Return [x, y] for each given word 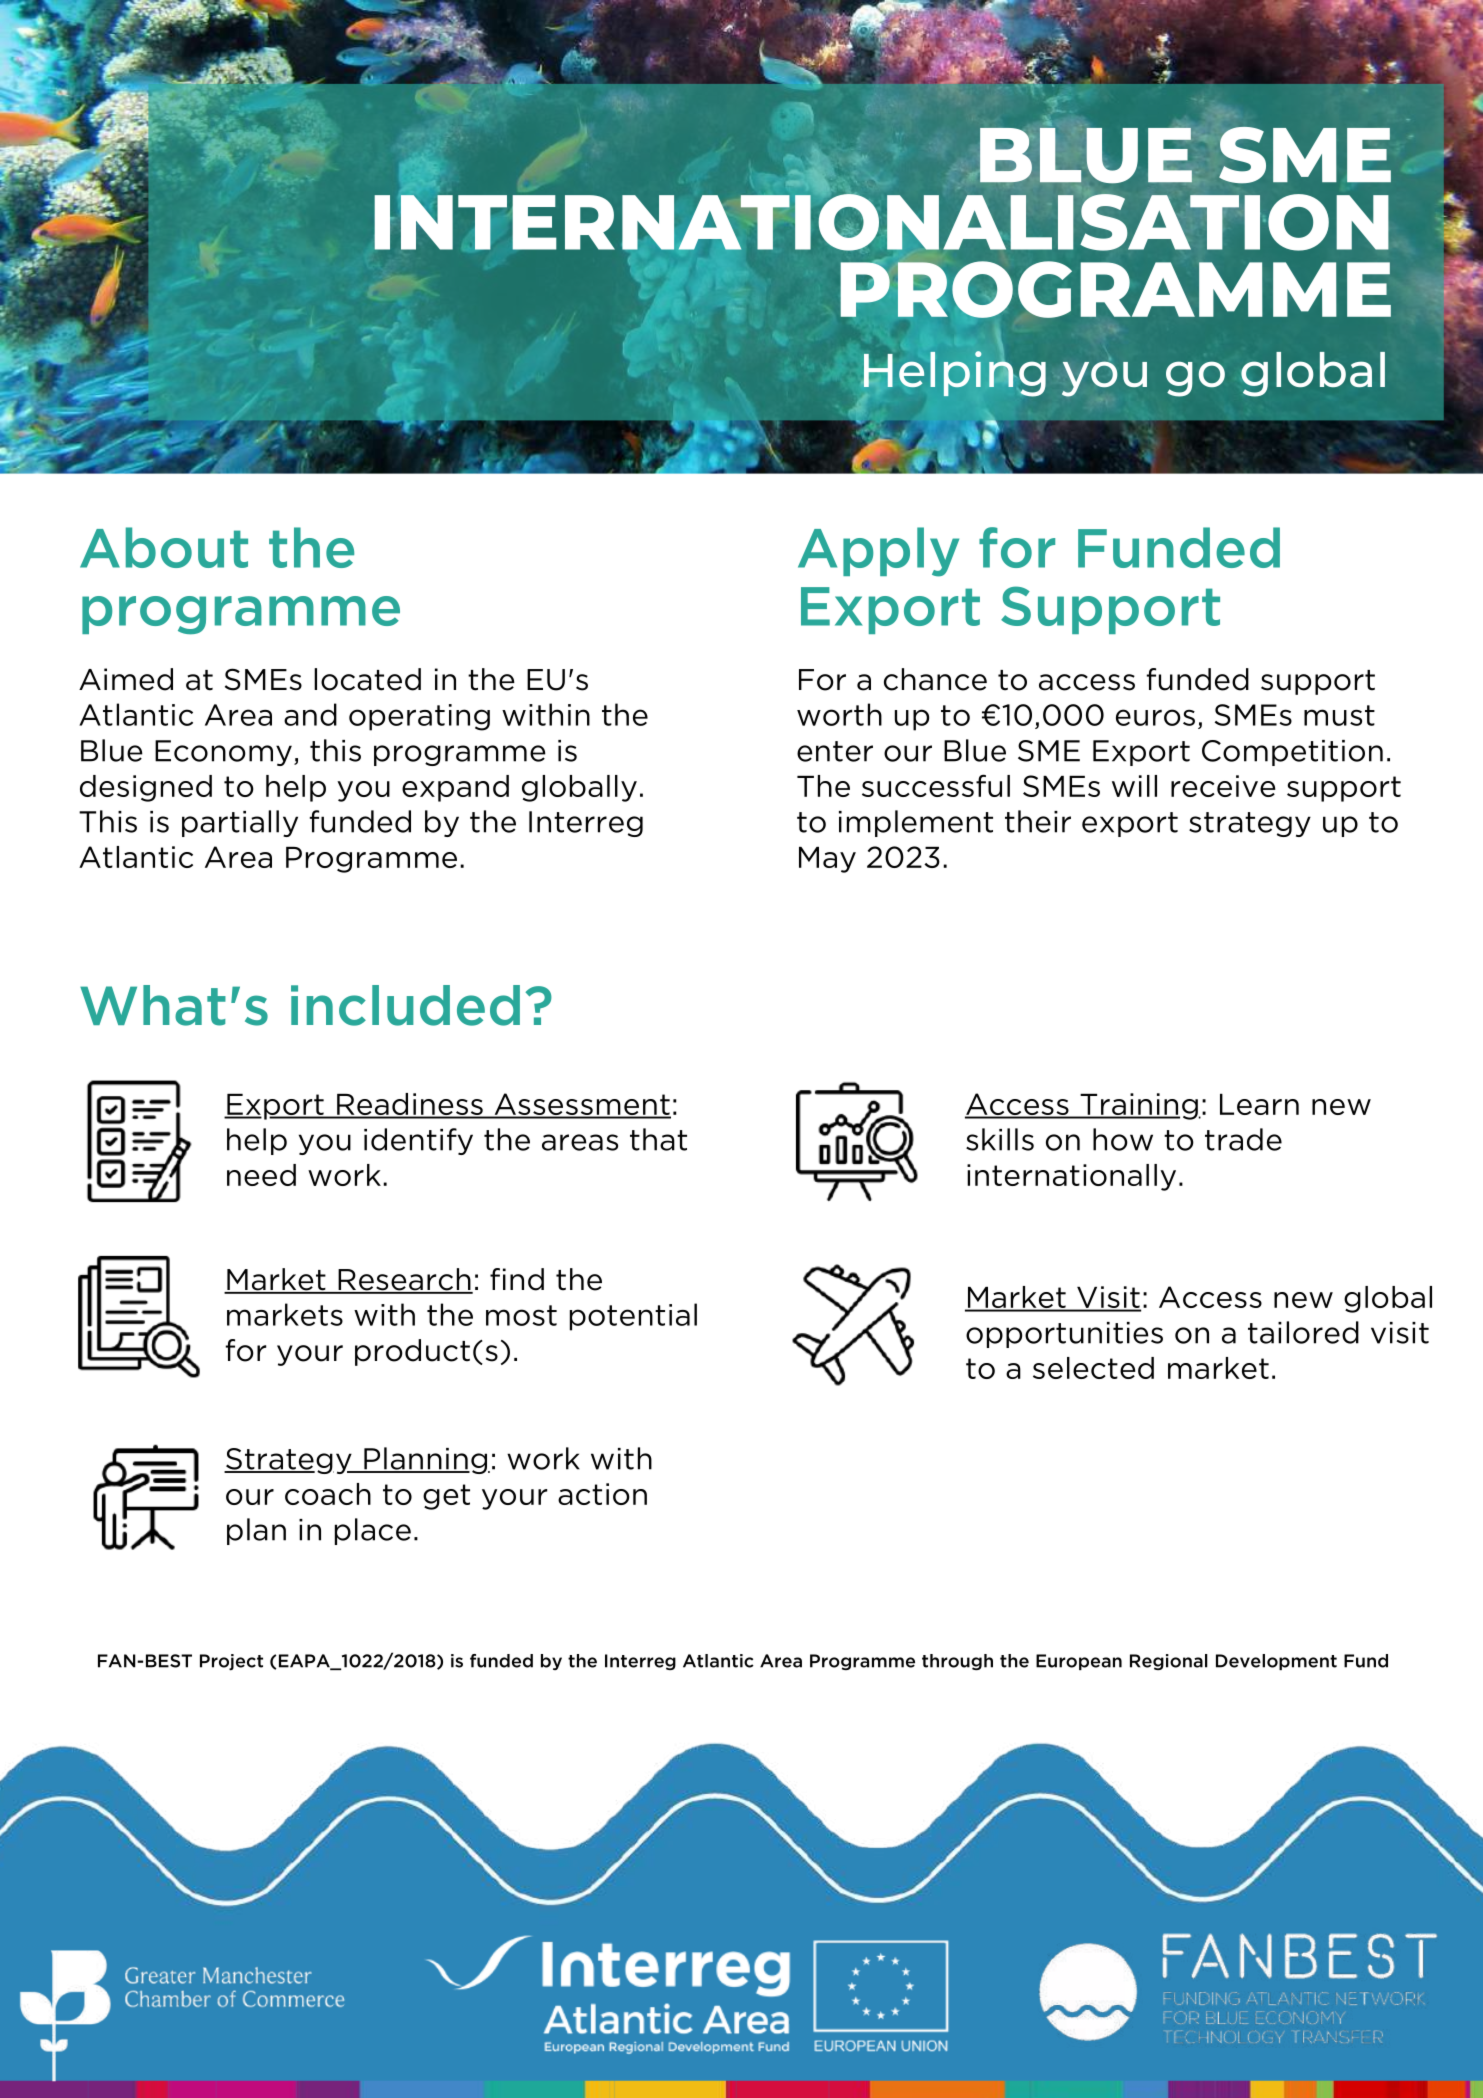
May [827, 860]
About [164, 547]
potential [633, 1317]
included [405, 1005]
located [367, 679]
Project [231, 1662]
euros [1155, 717]
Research [404, 1280]
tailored [1303, 1332]
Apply [878, 552]
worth [839, 714]
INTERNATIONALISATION [881, 221]
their [1038, 821]
